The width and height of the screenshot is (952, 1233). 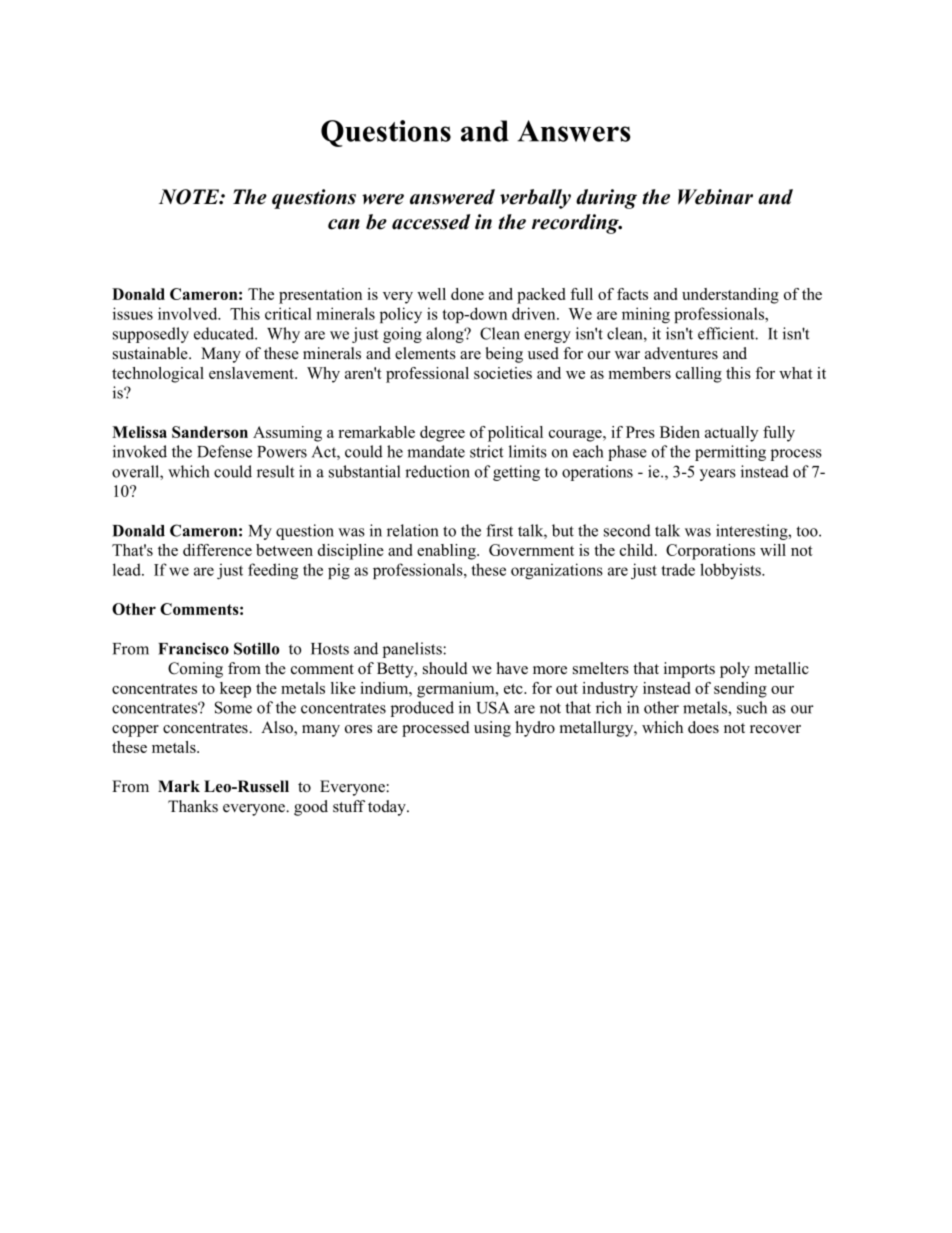 What do you see at coordinates (190, 197) in the screenshot?
I see `NOTE` at bounding box center [190, 197].
